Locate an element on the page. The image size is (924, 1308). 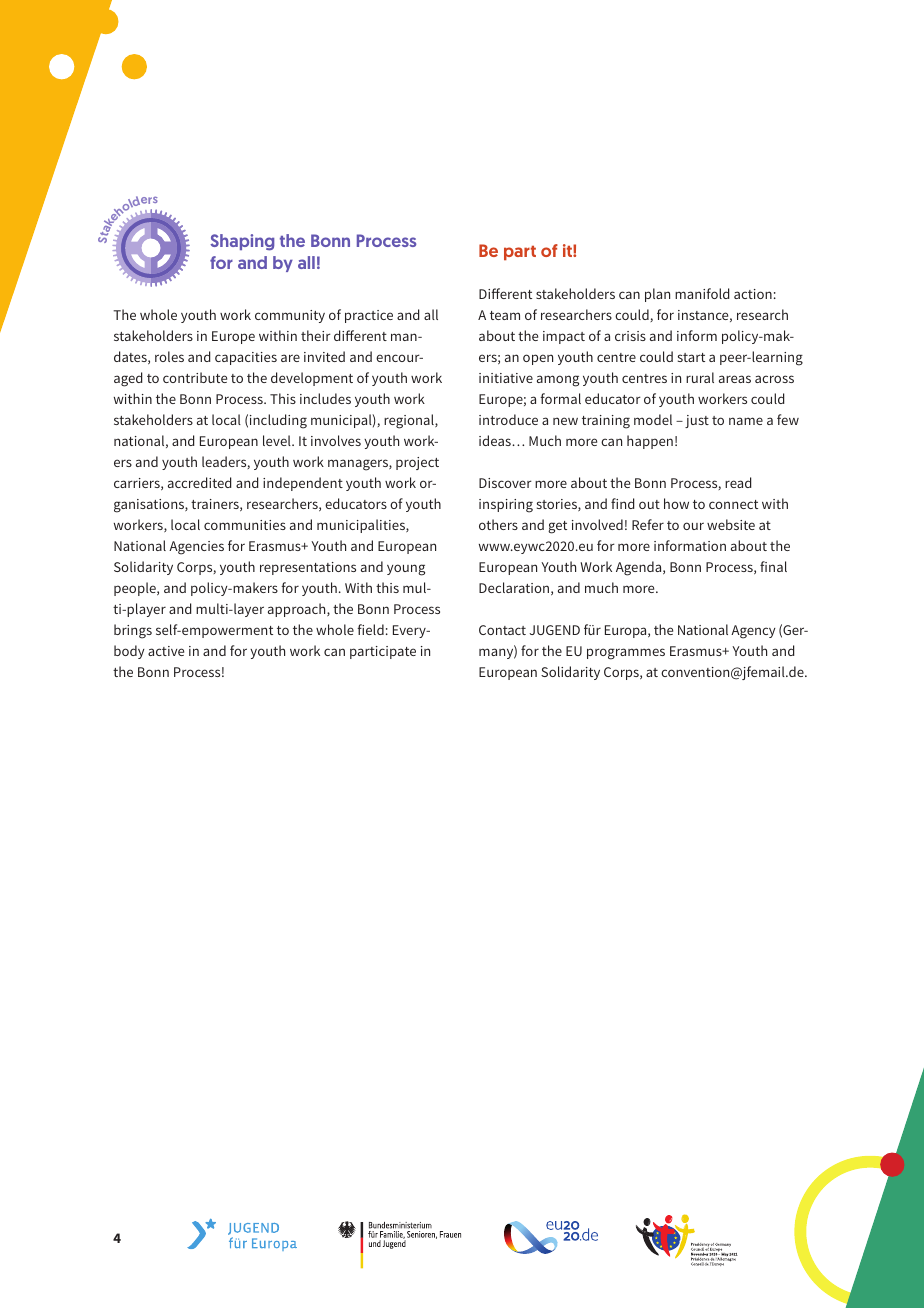
Shaping is located at coordinates (242, 242).
